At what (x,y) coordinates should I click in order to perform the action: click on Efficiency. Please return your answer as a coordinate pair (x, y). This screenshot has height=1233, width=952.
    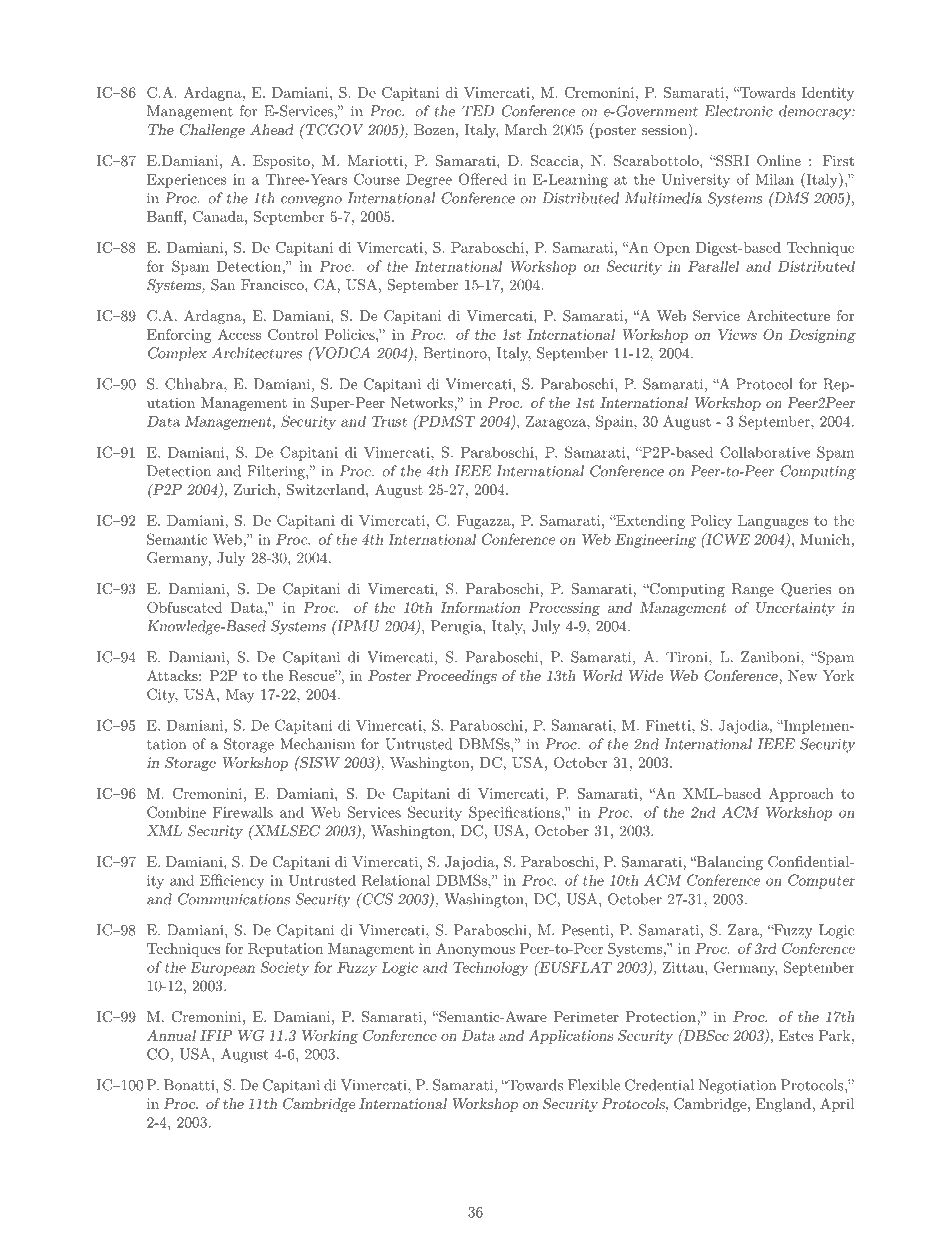
    Looking at the image, I should click on (232, 881).
